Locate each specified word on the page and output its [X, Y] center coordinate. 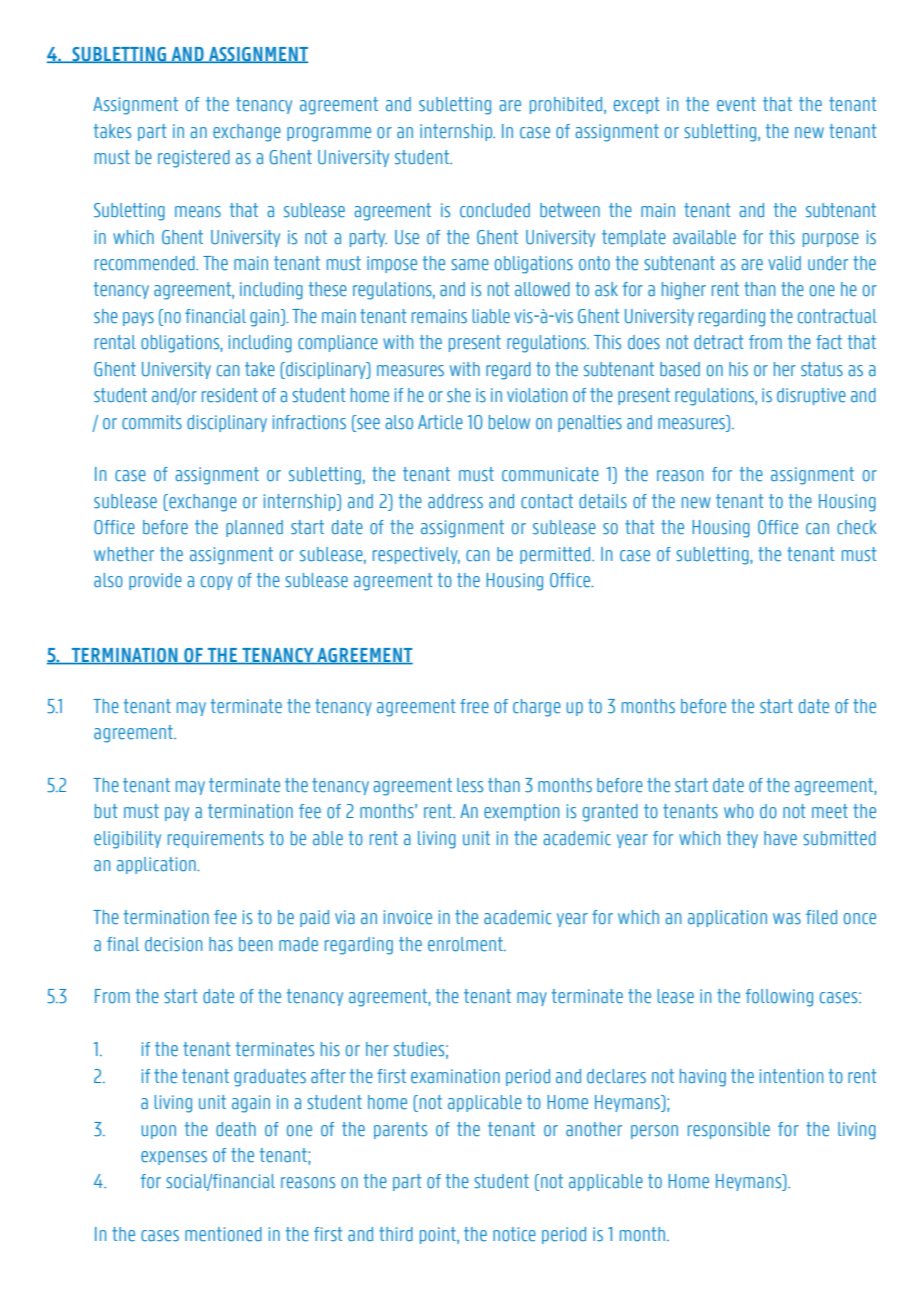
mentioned [223, 1234]
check [857, 527]
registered [194, 159]
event [736, 104]
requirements [216, 839]
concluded [495, 210]
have [780, 838]
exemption [521, 812]
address [455, 501]
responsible [729, 1130]
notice [514, 1234]
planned [254, 528]
